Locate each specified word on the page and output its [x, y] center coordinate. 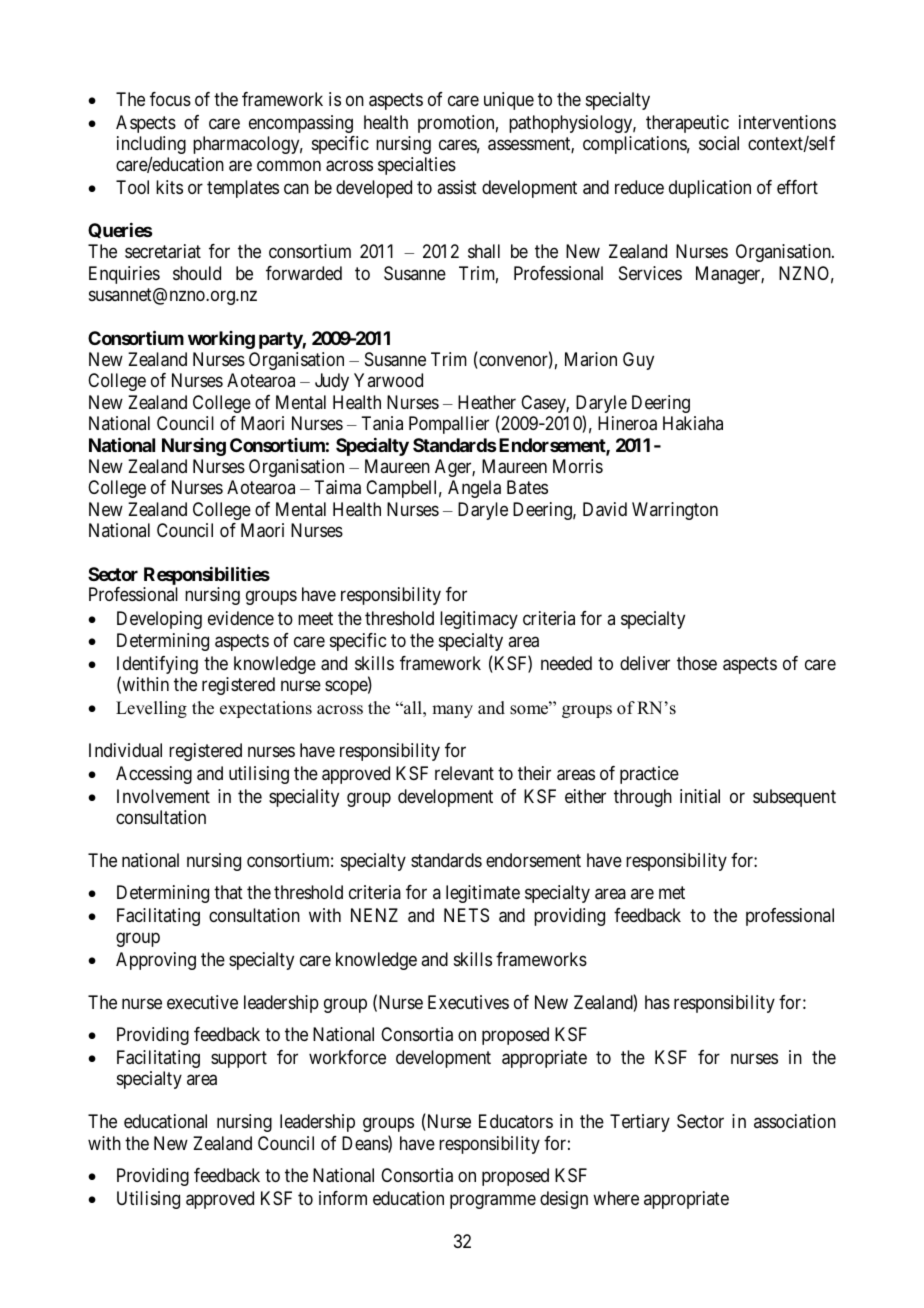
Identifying [157, 666]
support [239, 1059]
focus [170, 99]
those [697, 663]
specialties [417, 166]
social [719, 143]
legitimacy [479, 620]
